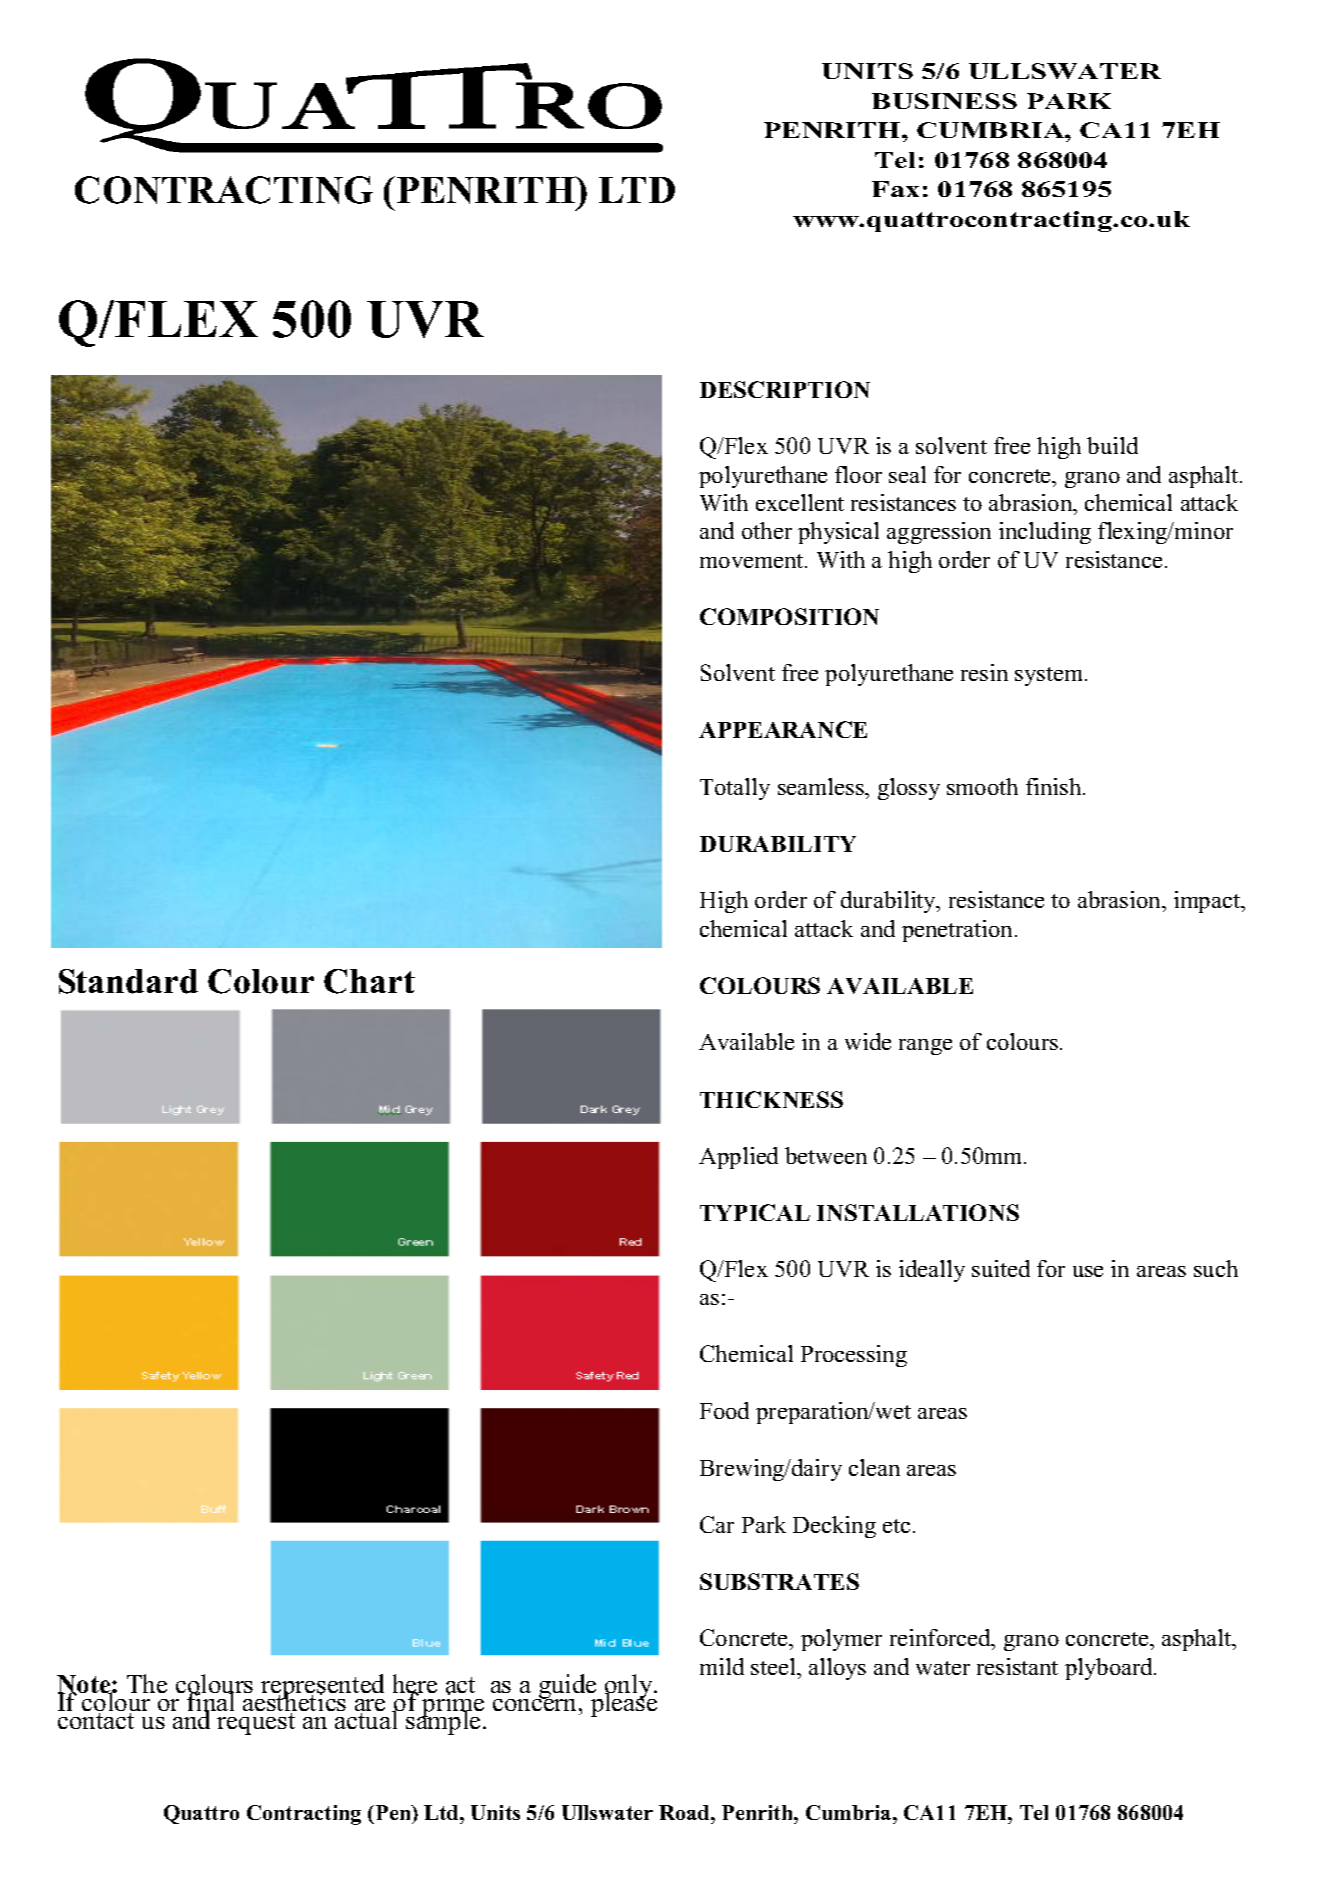 Image resolution: width=1335 pixels, height=1889 pixels. What do you see at coordinates (1088, 1271) in the image?
I see `use` at bounding box center [1088, 1271].
